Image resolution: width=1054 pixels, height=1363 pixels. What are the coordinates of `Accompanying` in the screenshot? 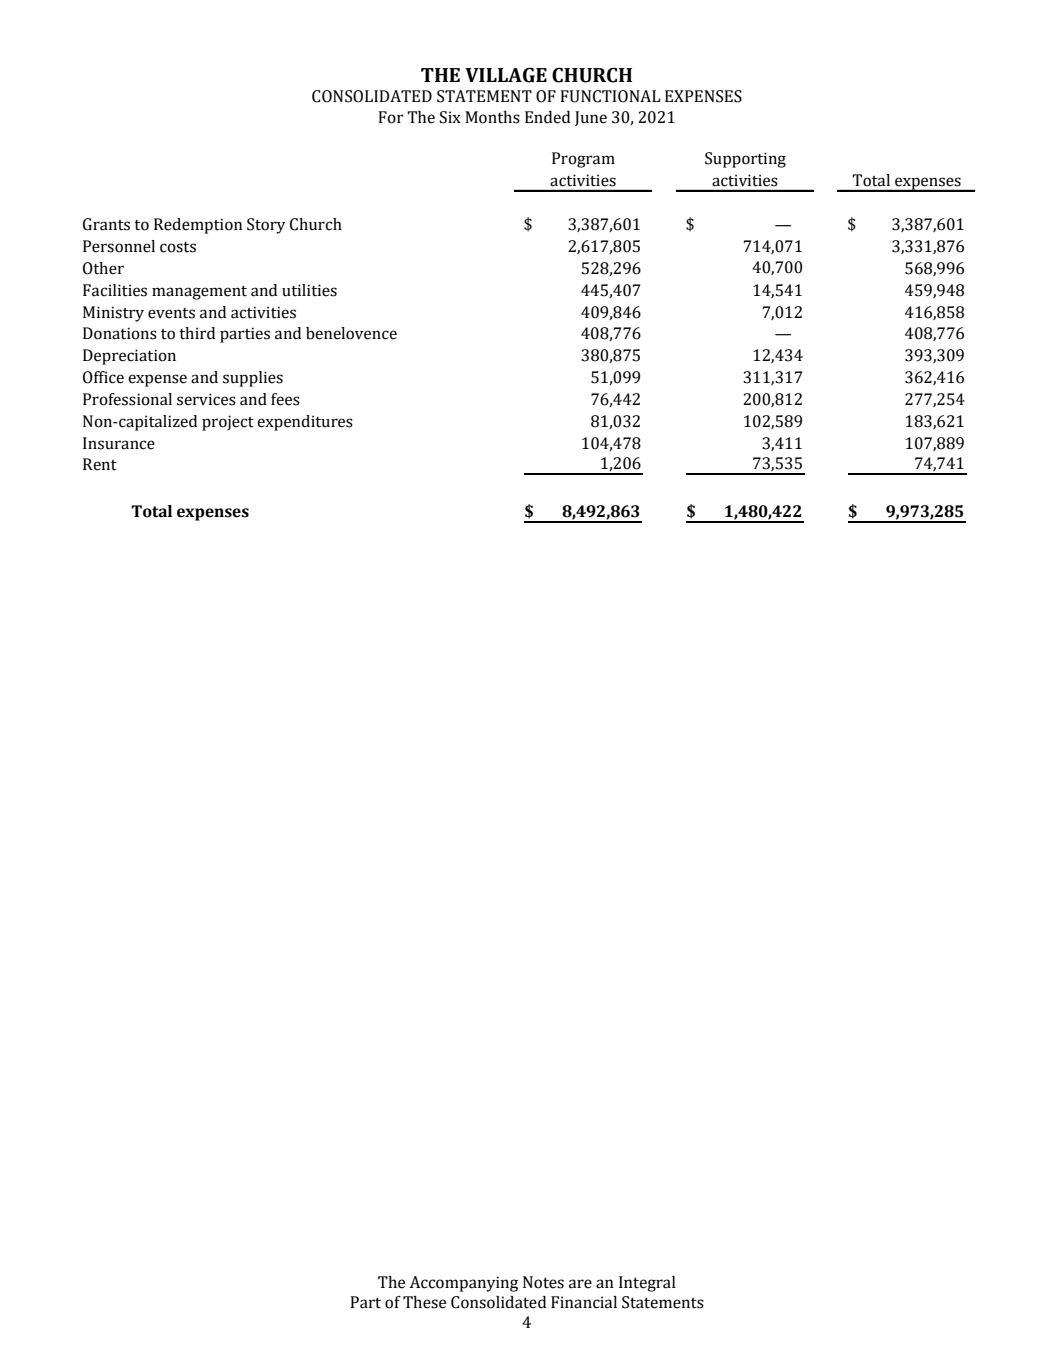 It's located at (463, 1284).
